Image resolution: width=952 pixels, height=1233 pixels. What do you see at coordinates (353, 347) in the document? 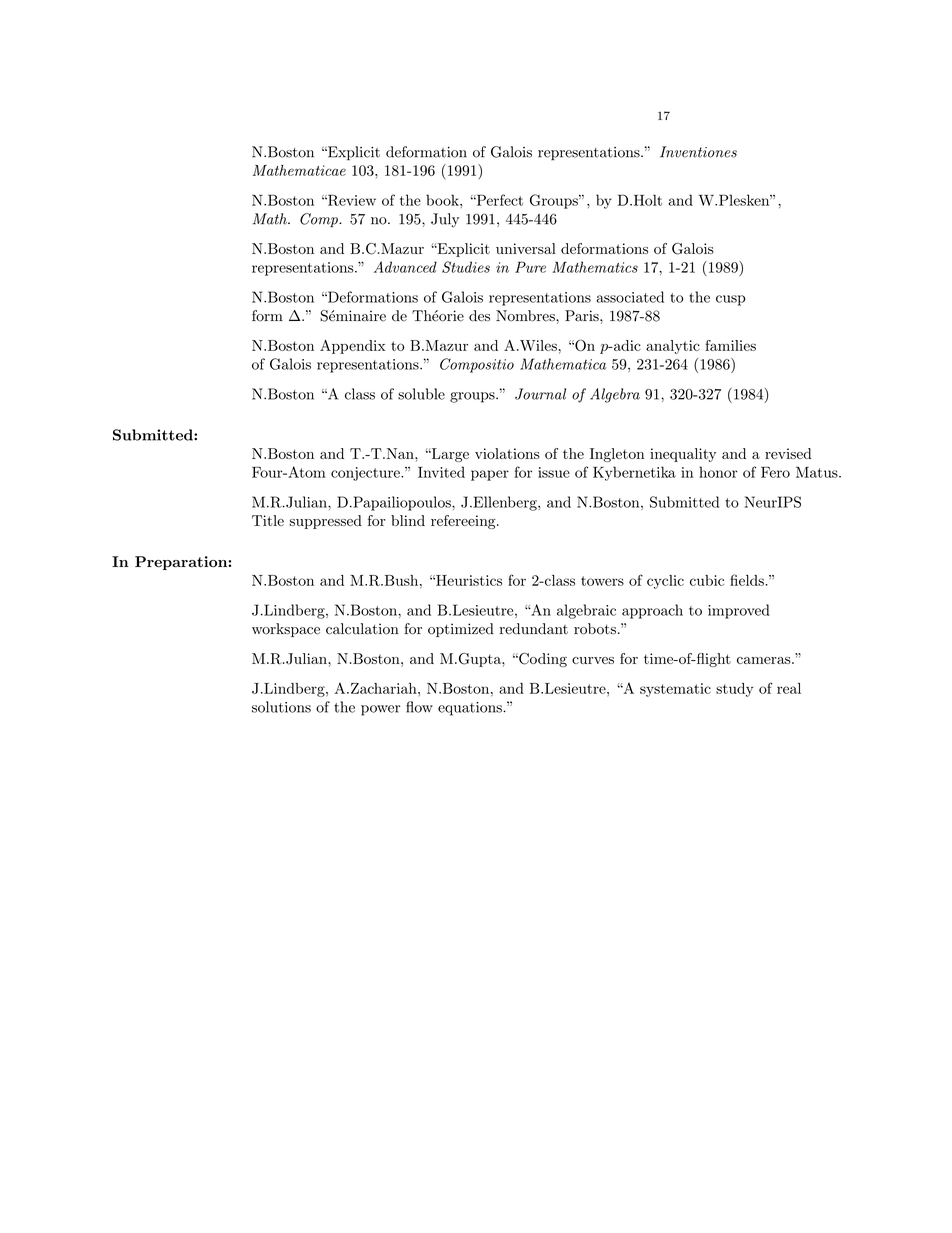
I see `Appendix` at bounding box center [353, 347].
